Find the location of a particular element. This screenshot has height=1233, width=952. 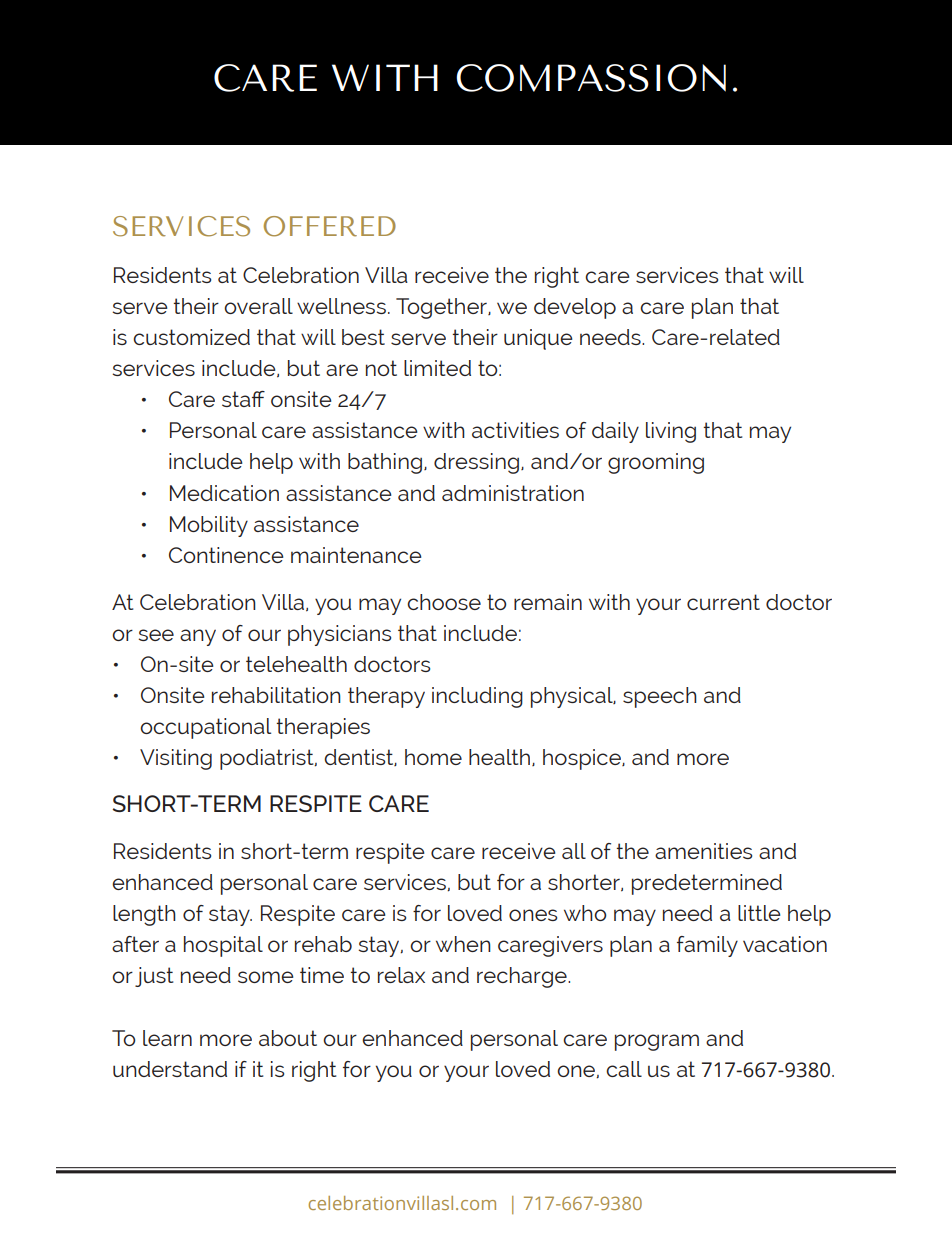

program is located at coordinates (657, 1042).
